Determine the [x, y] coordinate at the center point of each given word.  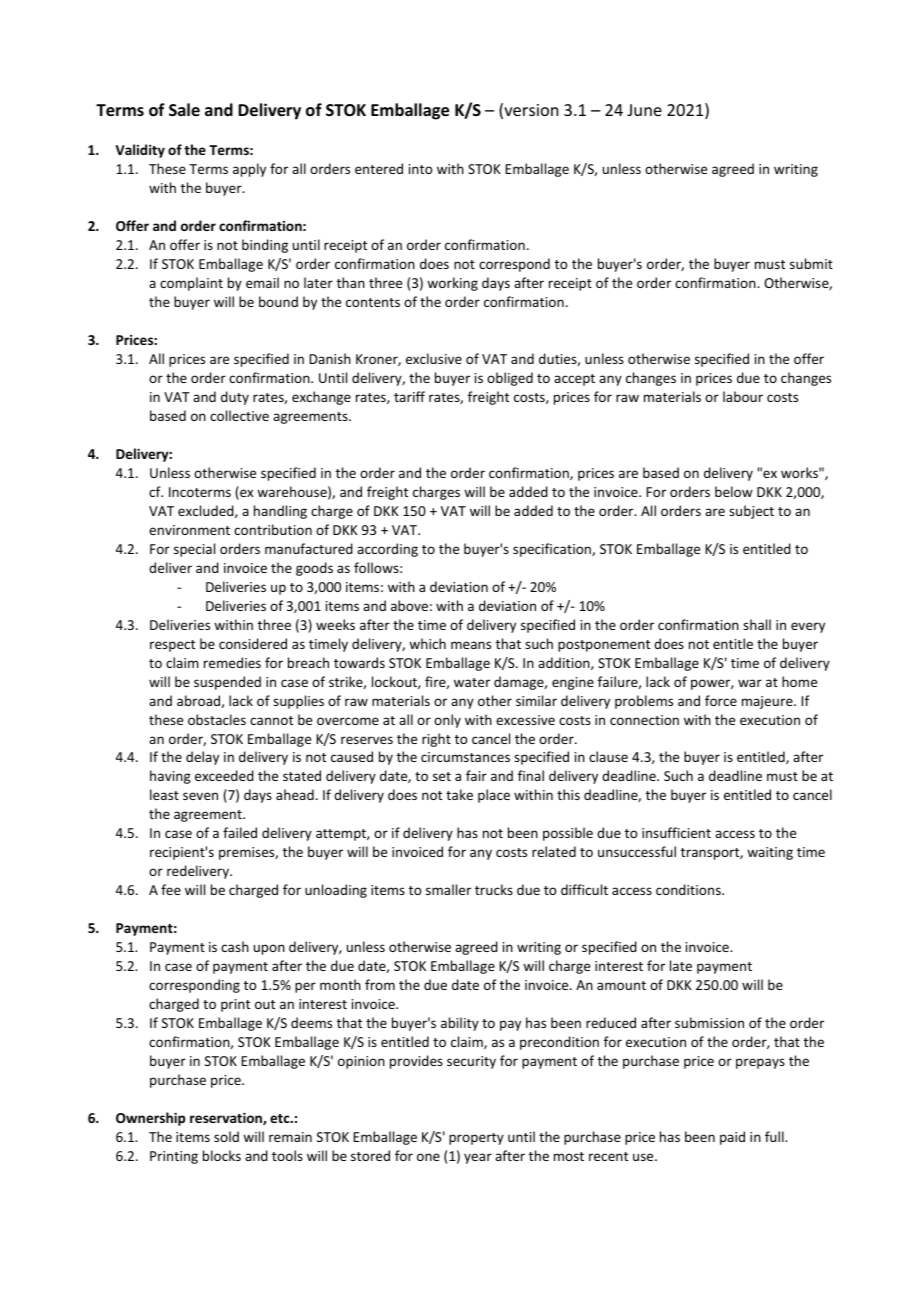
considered [253, 643]
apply [249, 170]
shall [757, 624]
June [644, 110]
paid [732, 1138]
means [471, 645]
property [476, 1139]
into [420, 169]
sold [226, 1136]
